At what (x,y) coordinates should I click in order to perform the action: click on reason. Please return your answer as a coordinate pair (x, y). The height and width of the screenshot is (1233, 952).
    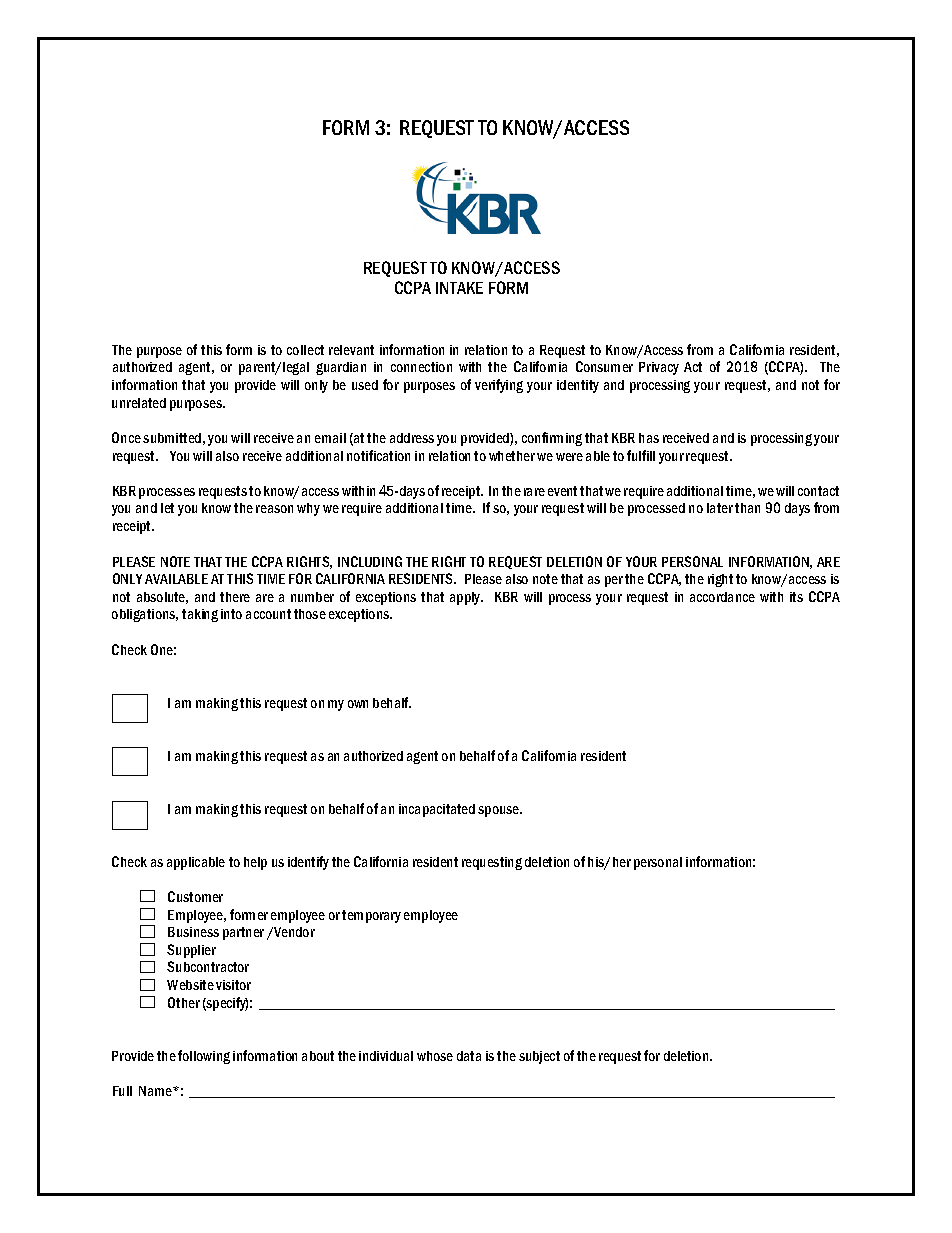
    Looking at the image, I should click on (274, 509).
